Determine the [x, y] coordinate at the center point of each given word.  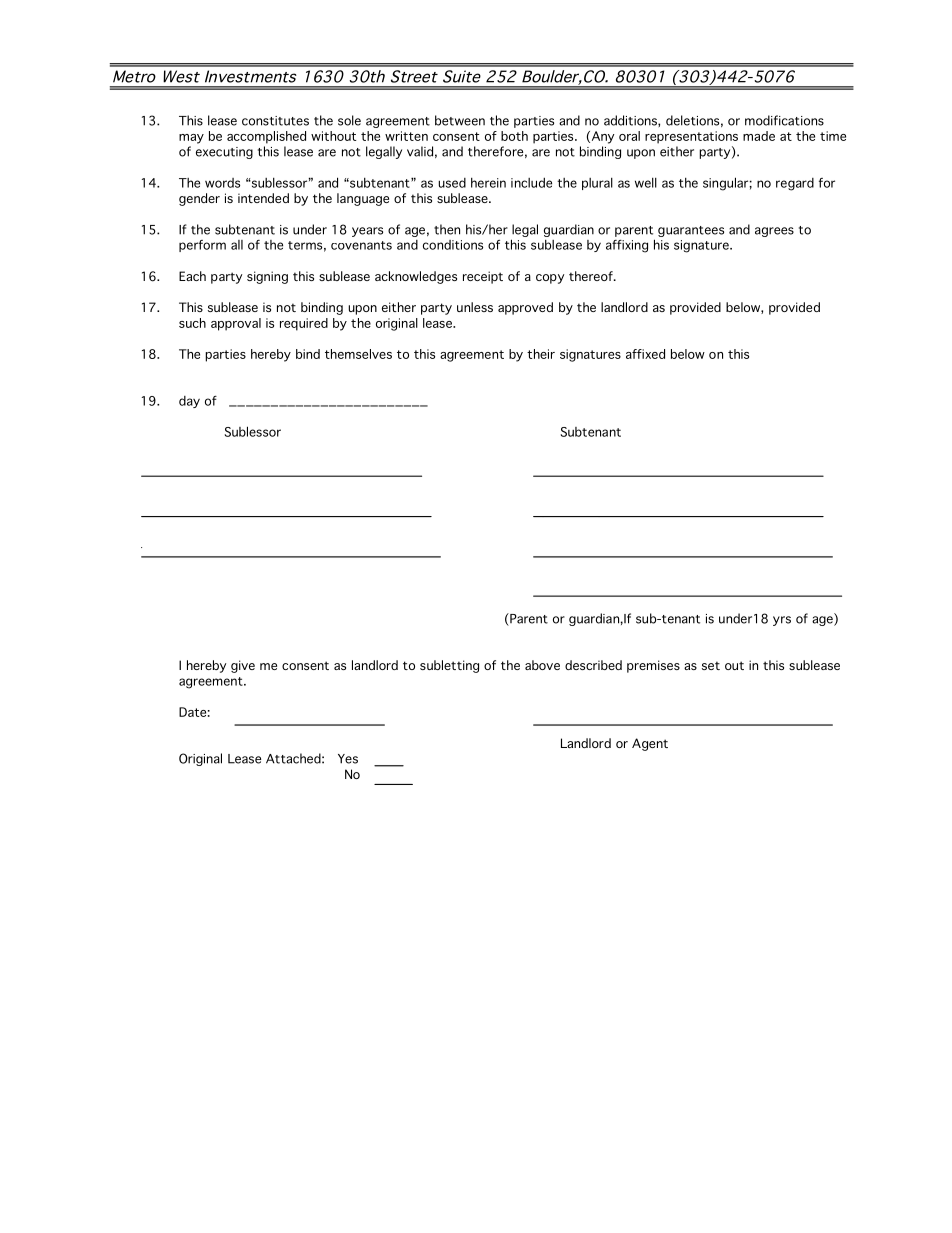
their [541, 354]
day [189, 402]
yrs [782, 621]
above [542, 665]
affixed [645, 354]
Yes [348, 759]
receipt [483, 277]
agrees [774, 232]
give [243, 666]
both [514, 136]
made [759, 136]
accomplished [266, 137]
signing [267, 277]
